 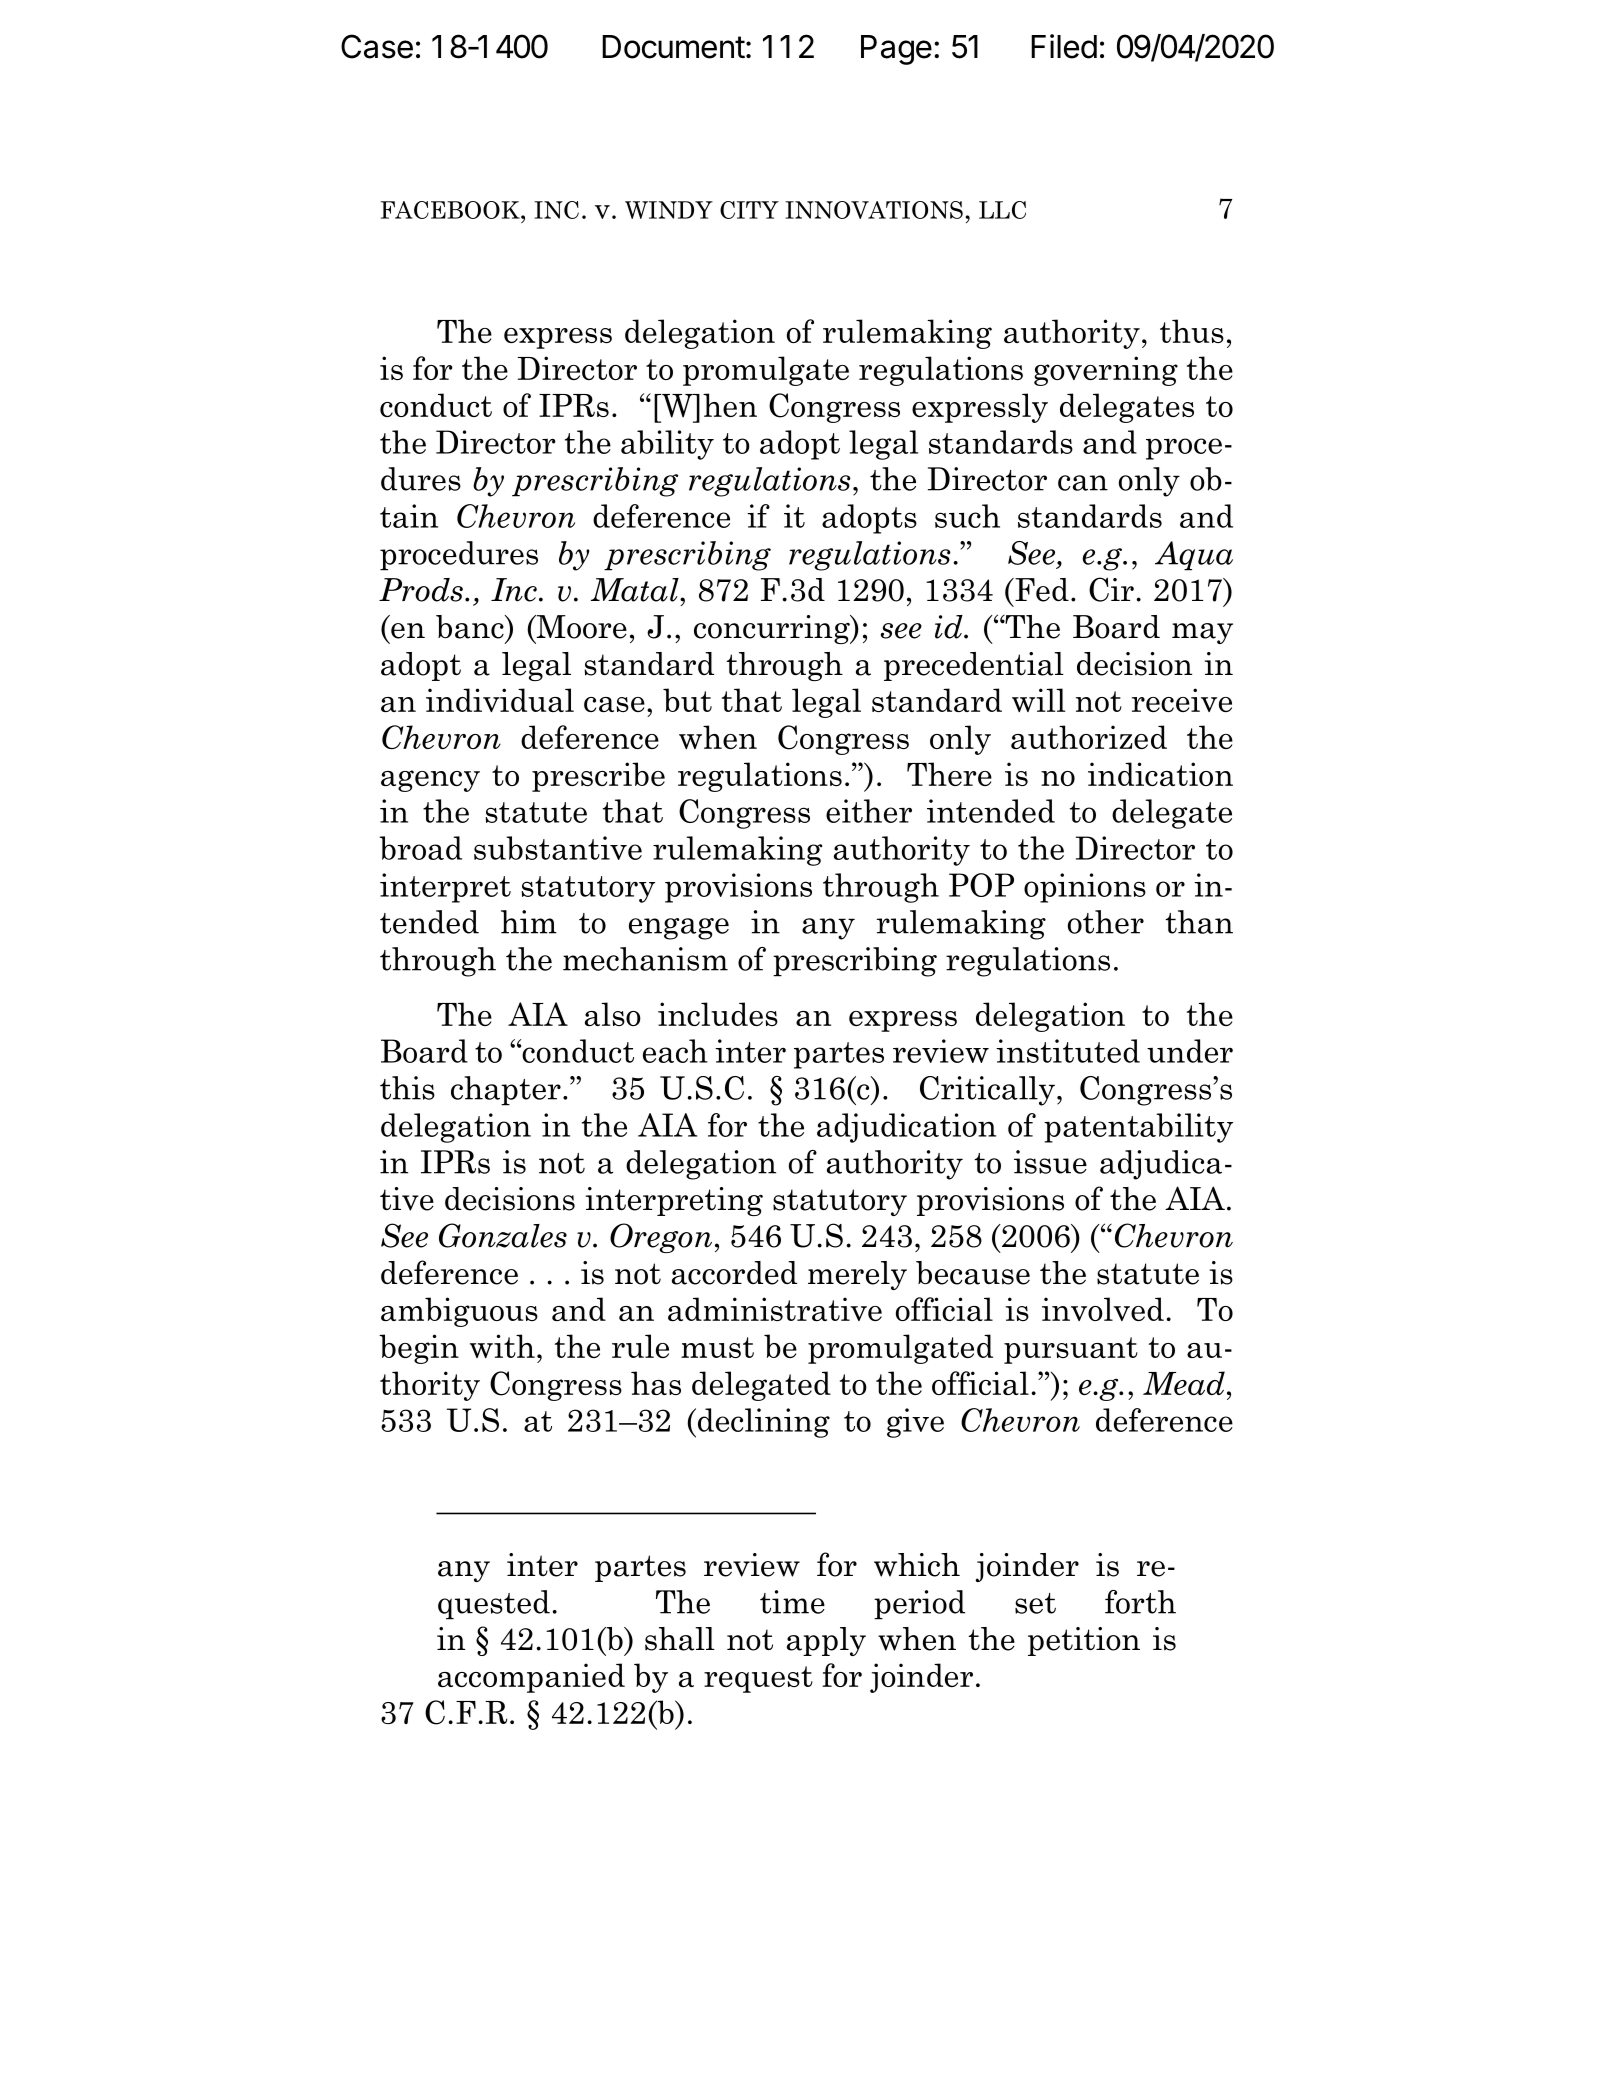 I want to click on FACEBOOK, so click(x=451, y=210).
